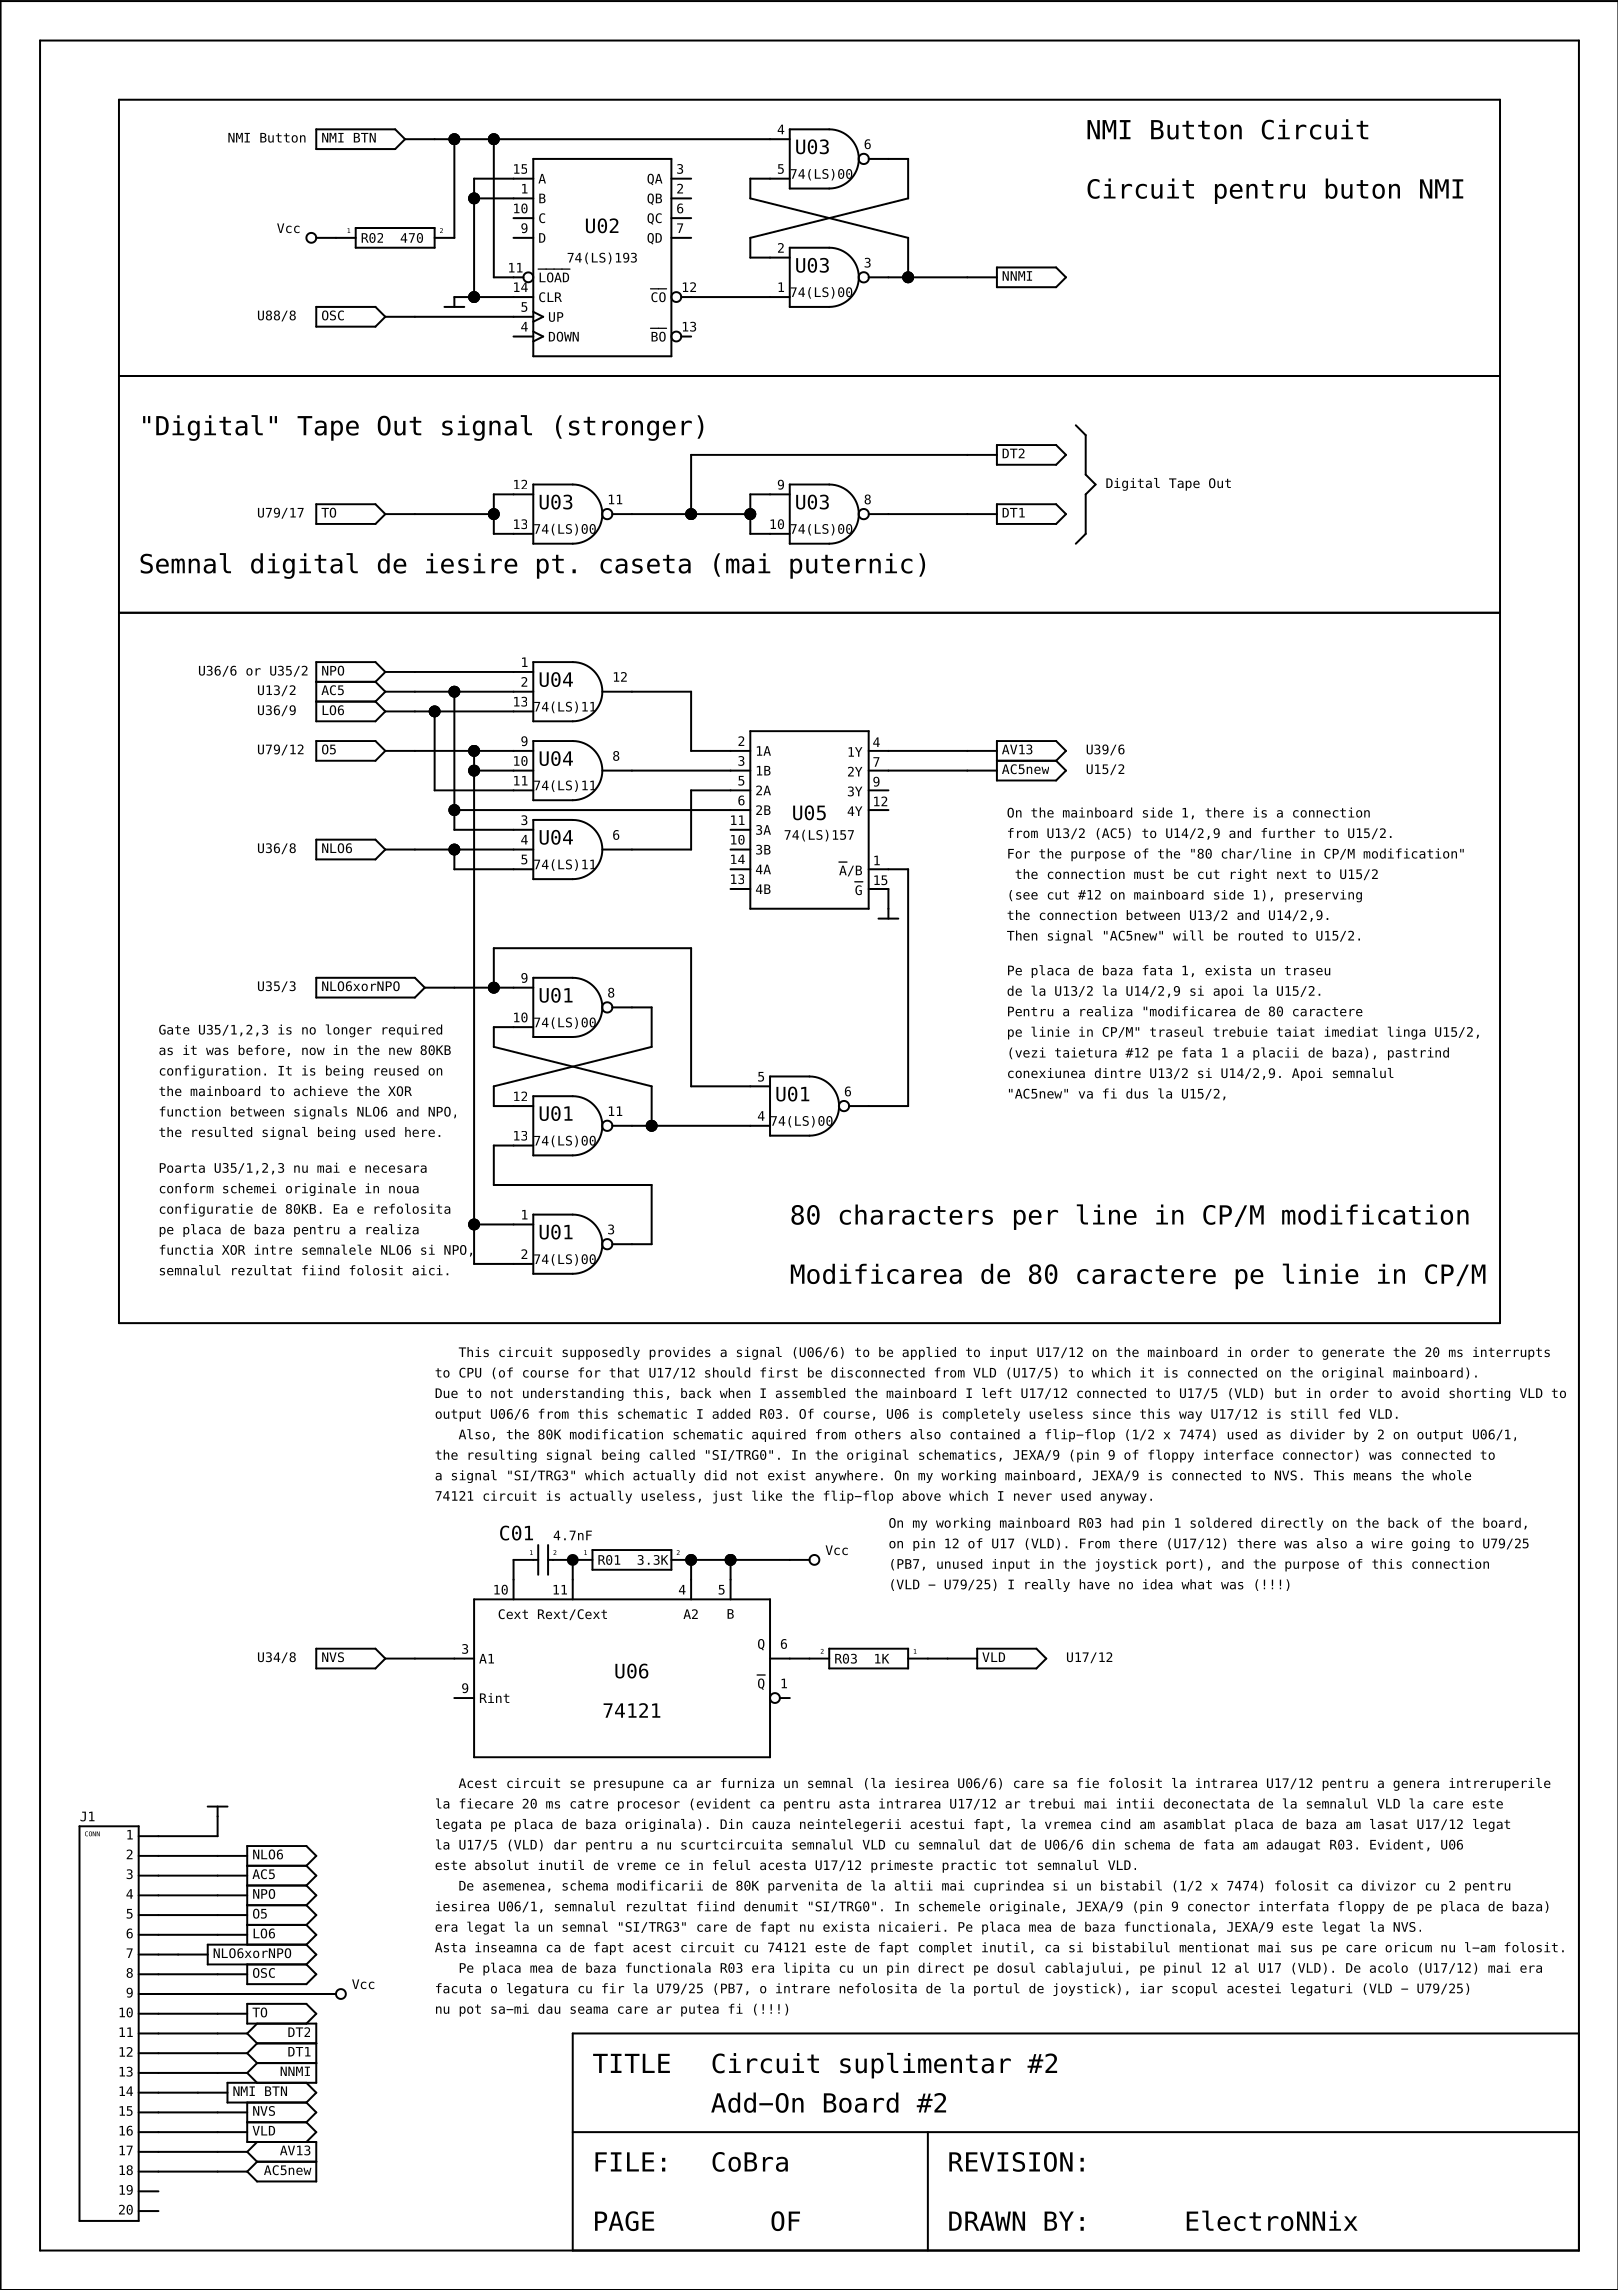  I want to click on wire, so click(1387, 1543).
